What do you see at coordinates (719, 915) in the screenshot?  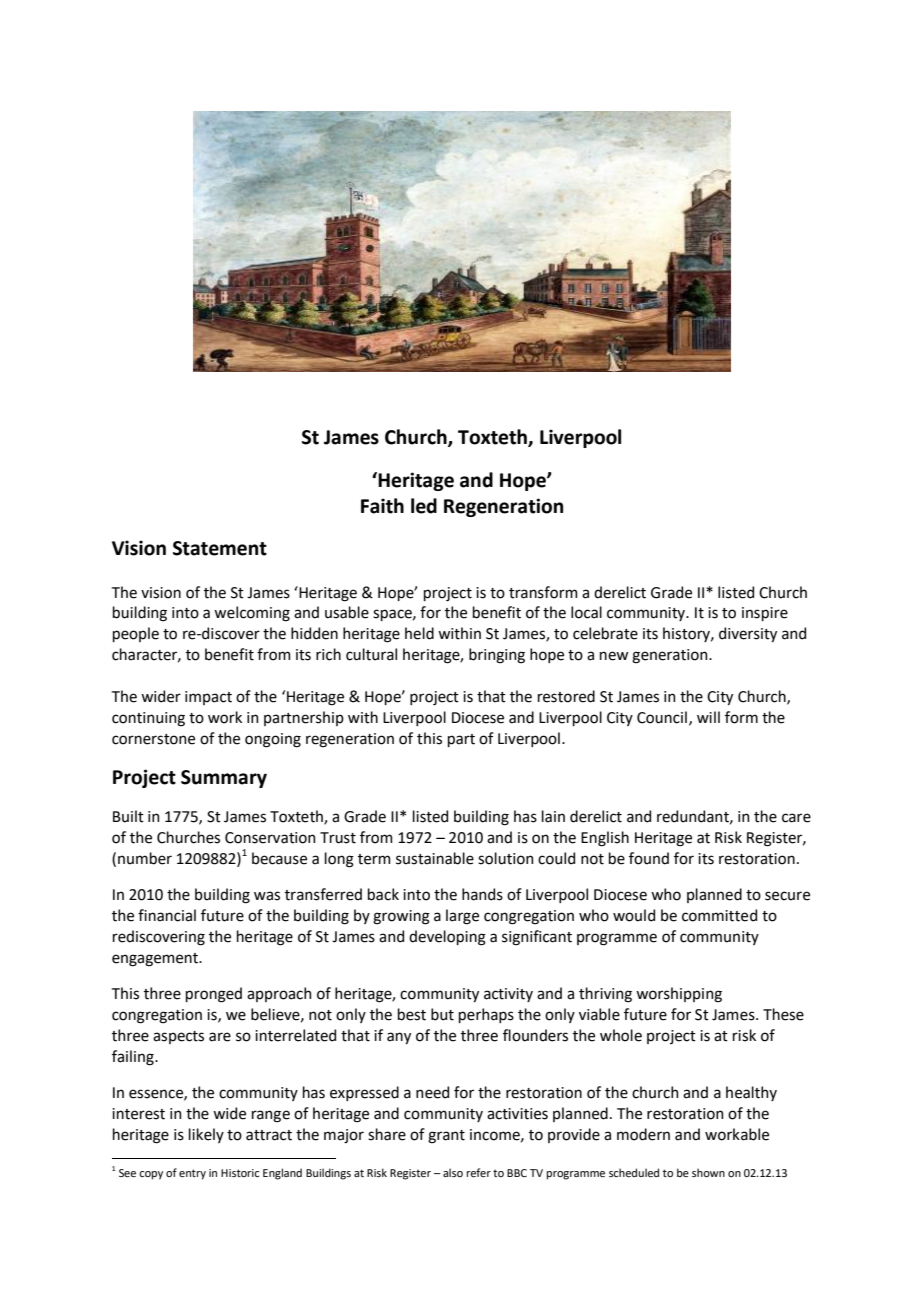 I see `committed` at bounding box center [719, 915].
